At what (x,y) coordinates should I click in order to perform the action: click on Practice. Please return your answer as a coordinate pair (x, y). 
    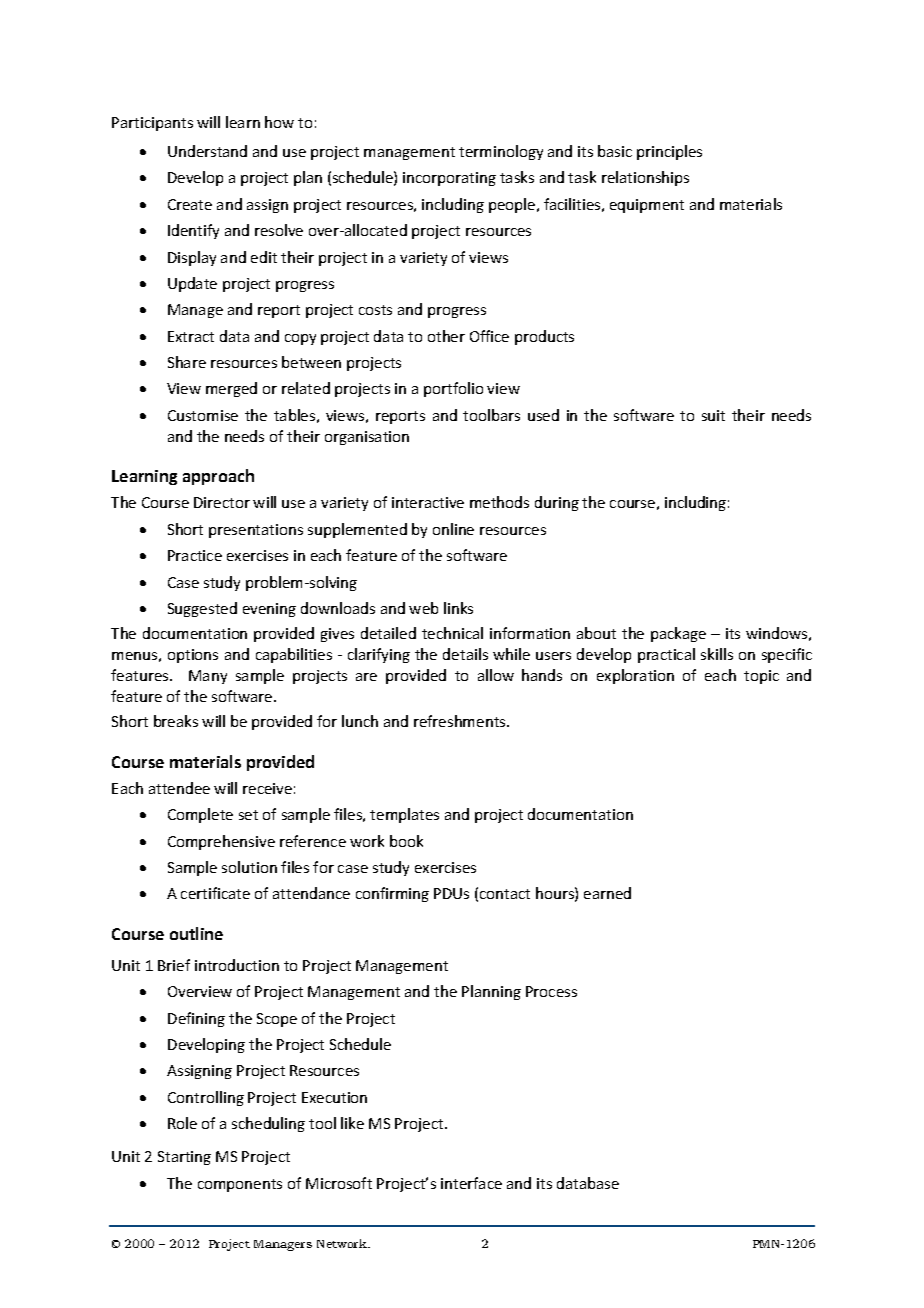
    Looking at the image, I should click on (195, 555).
